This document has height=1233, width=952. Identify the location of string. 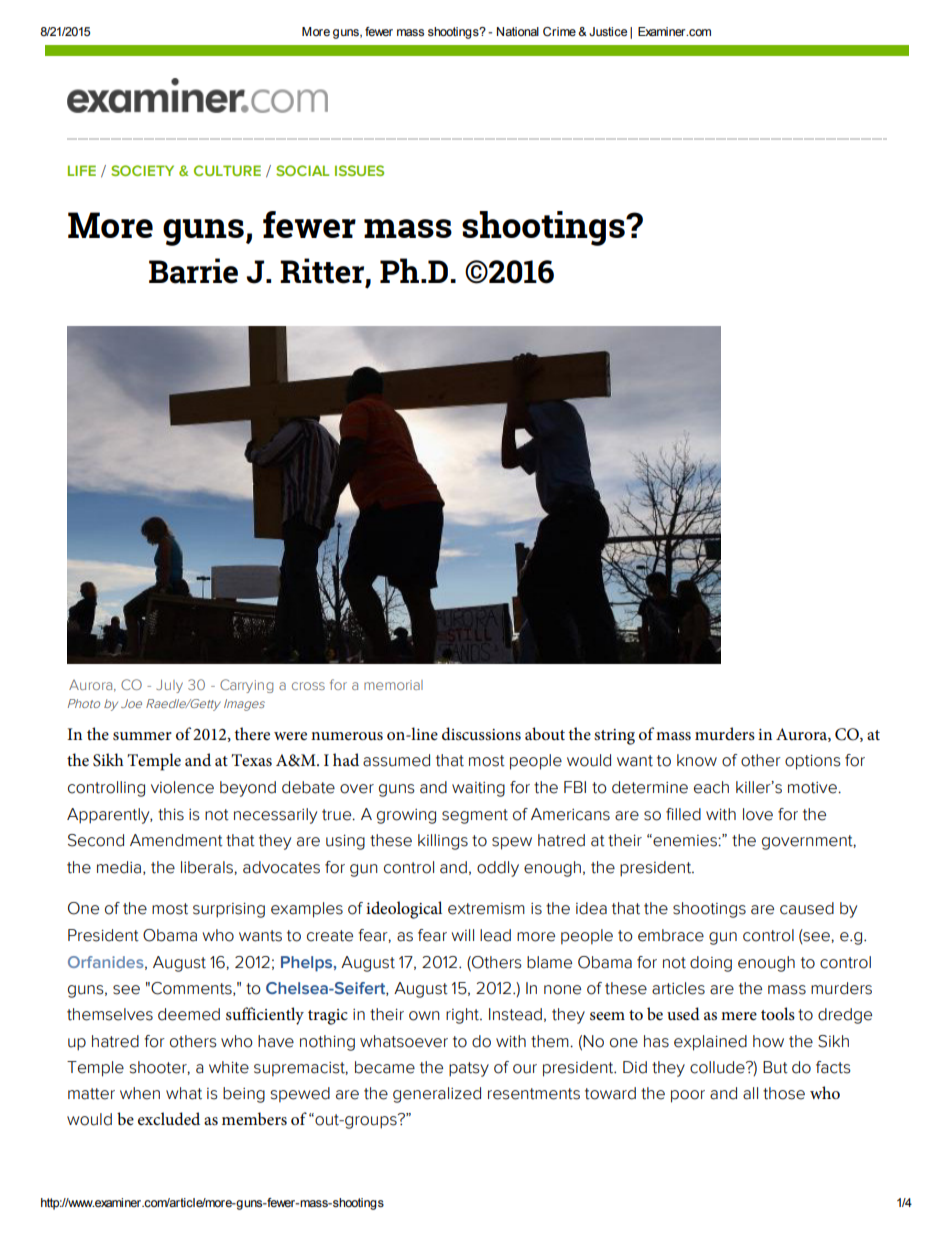
(614, 737).
